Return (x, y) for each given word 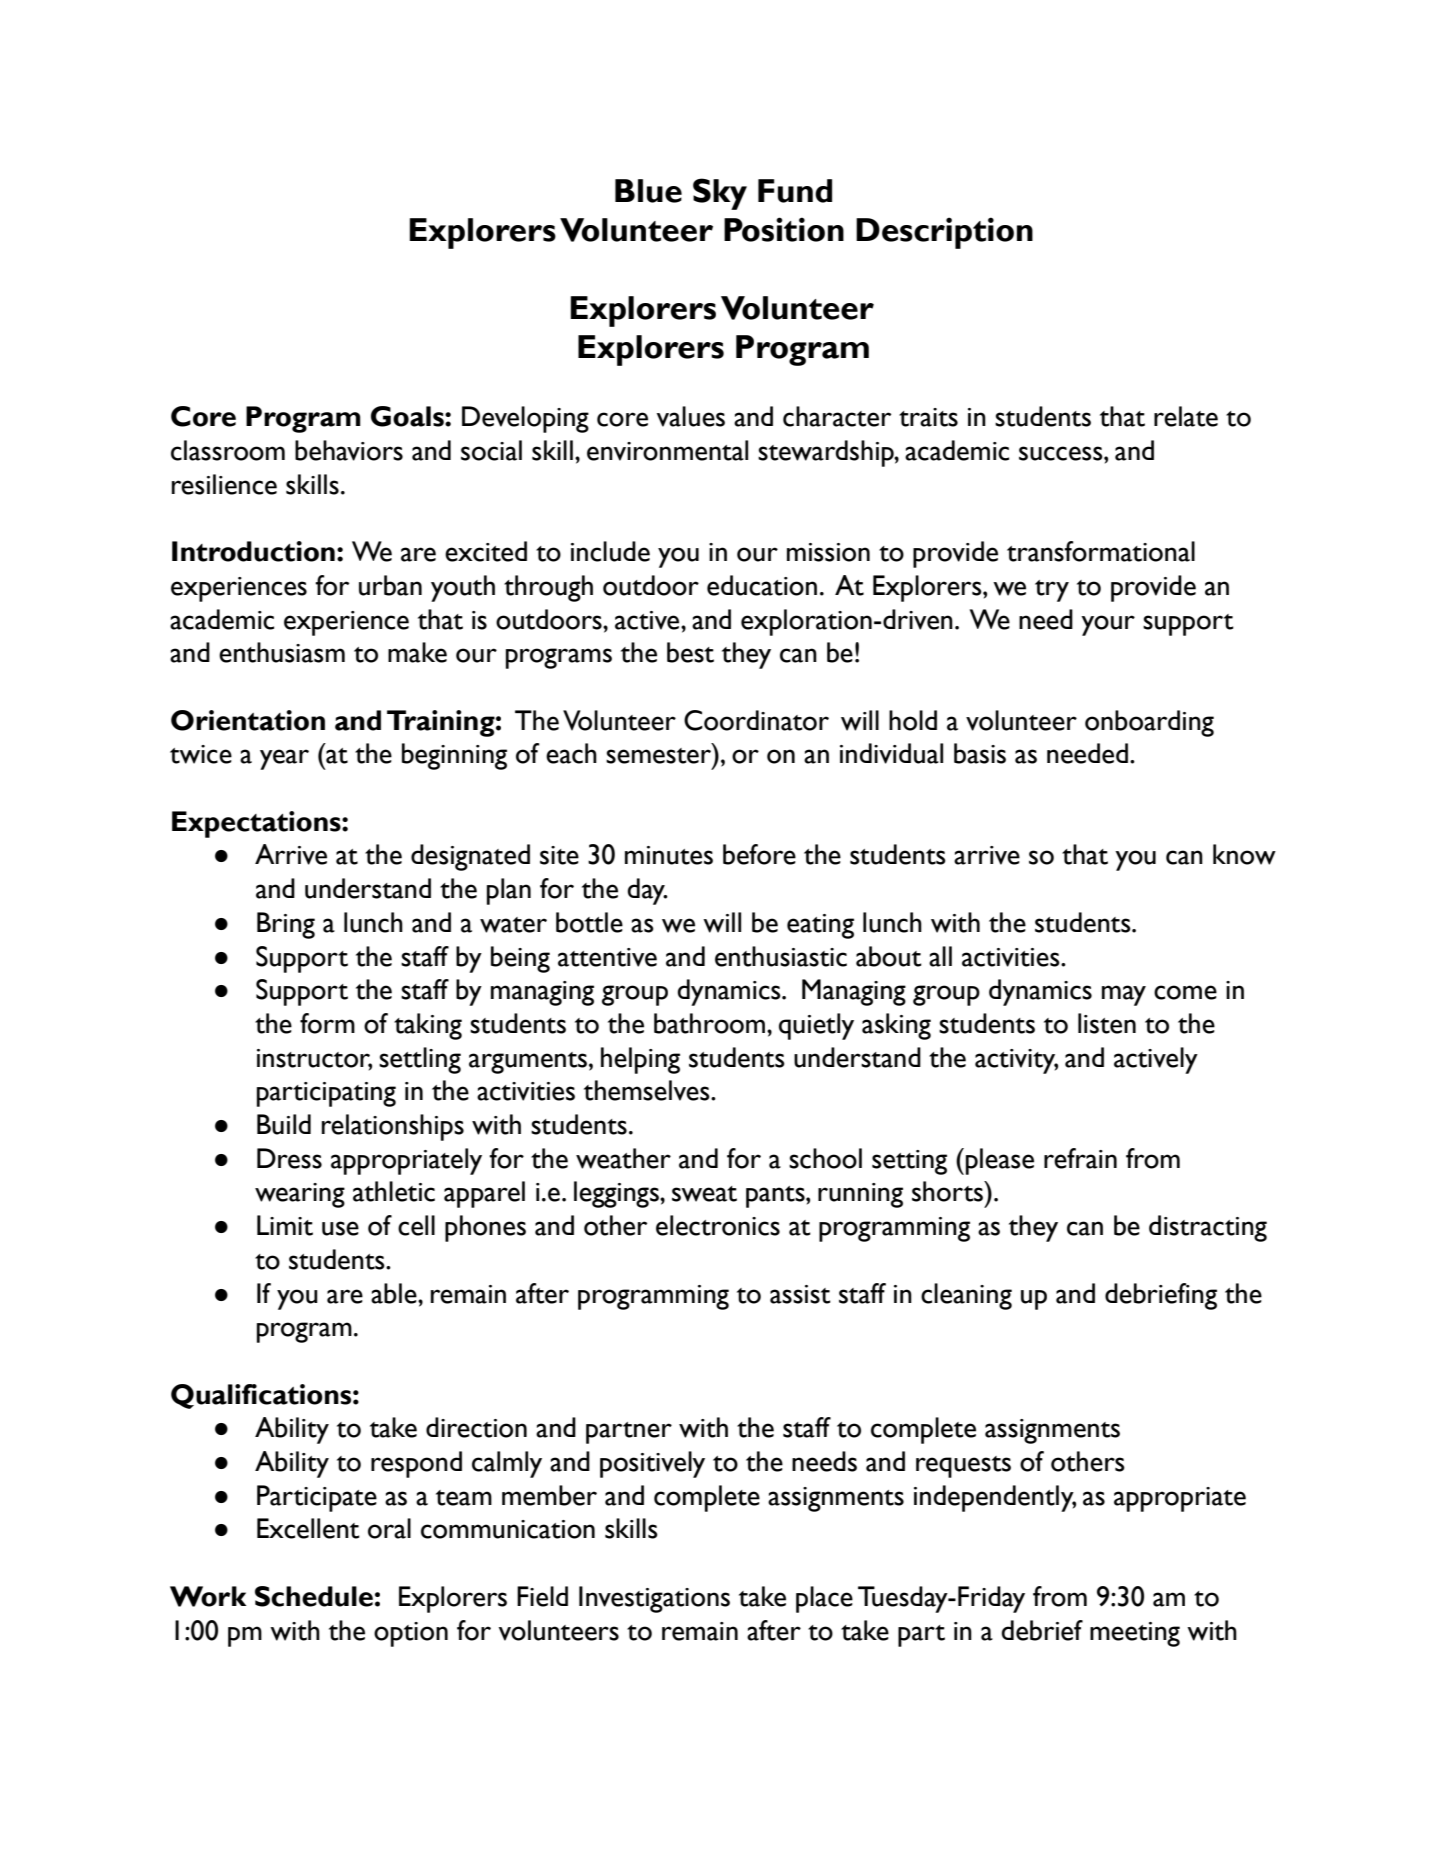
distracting (1208, 1228)
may (1124, 995)
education (762, 585)
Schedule (314, 1596)
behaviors (349, 450)
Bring (286, 925)
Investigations (654, 1599)
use (340, 1228)
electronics (718, 1225)
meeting (1135, 1634)
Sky (720, 194)
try (1052, 591)
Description (944, 233)
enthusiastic (781, 956)
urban (390, 585)
